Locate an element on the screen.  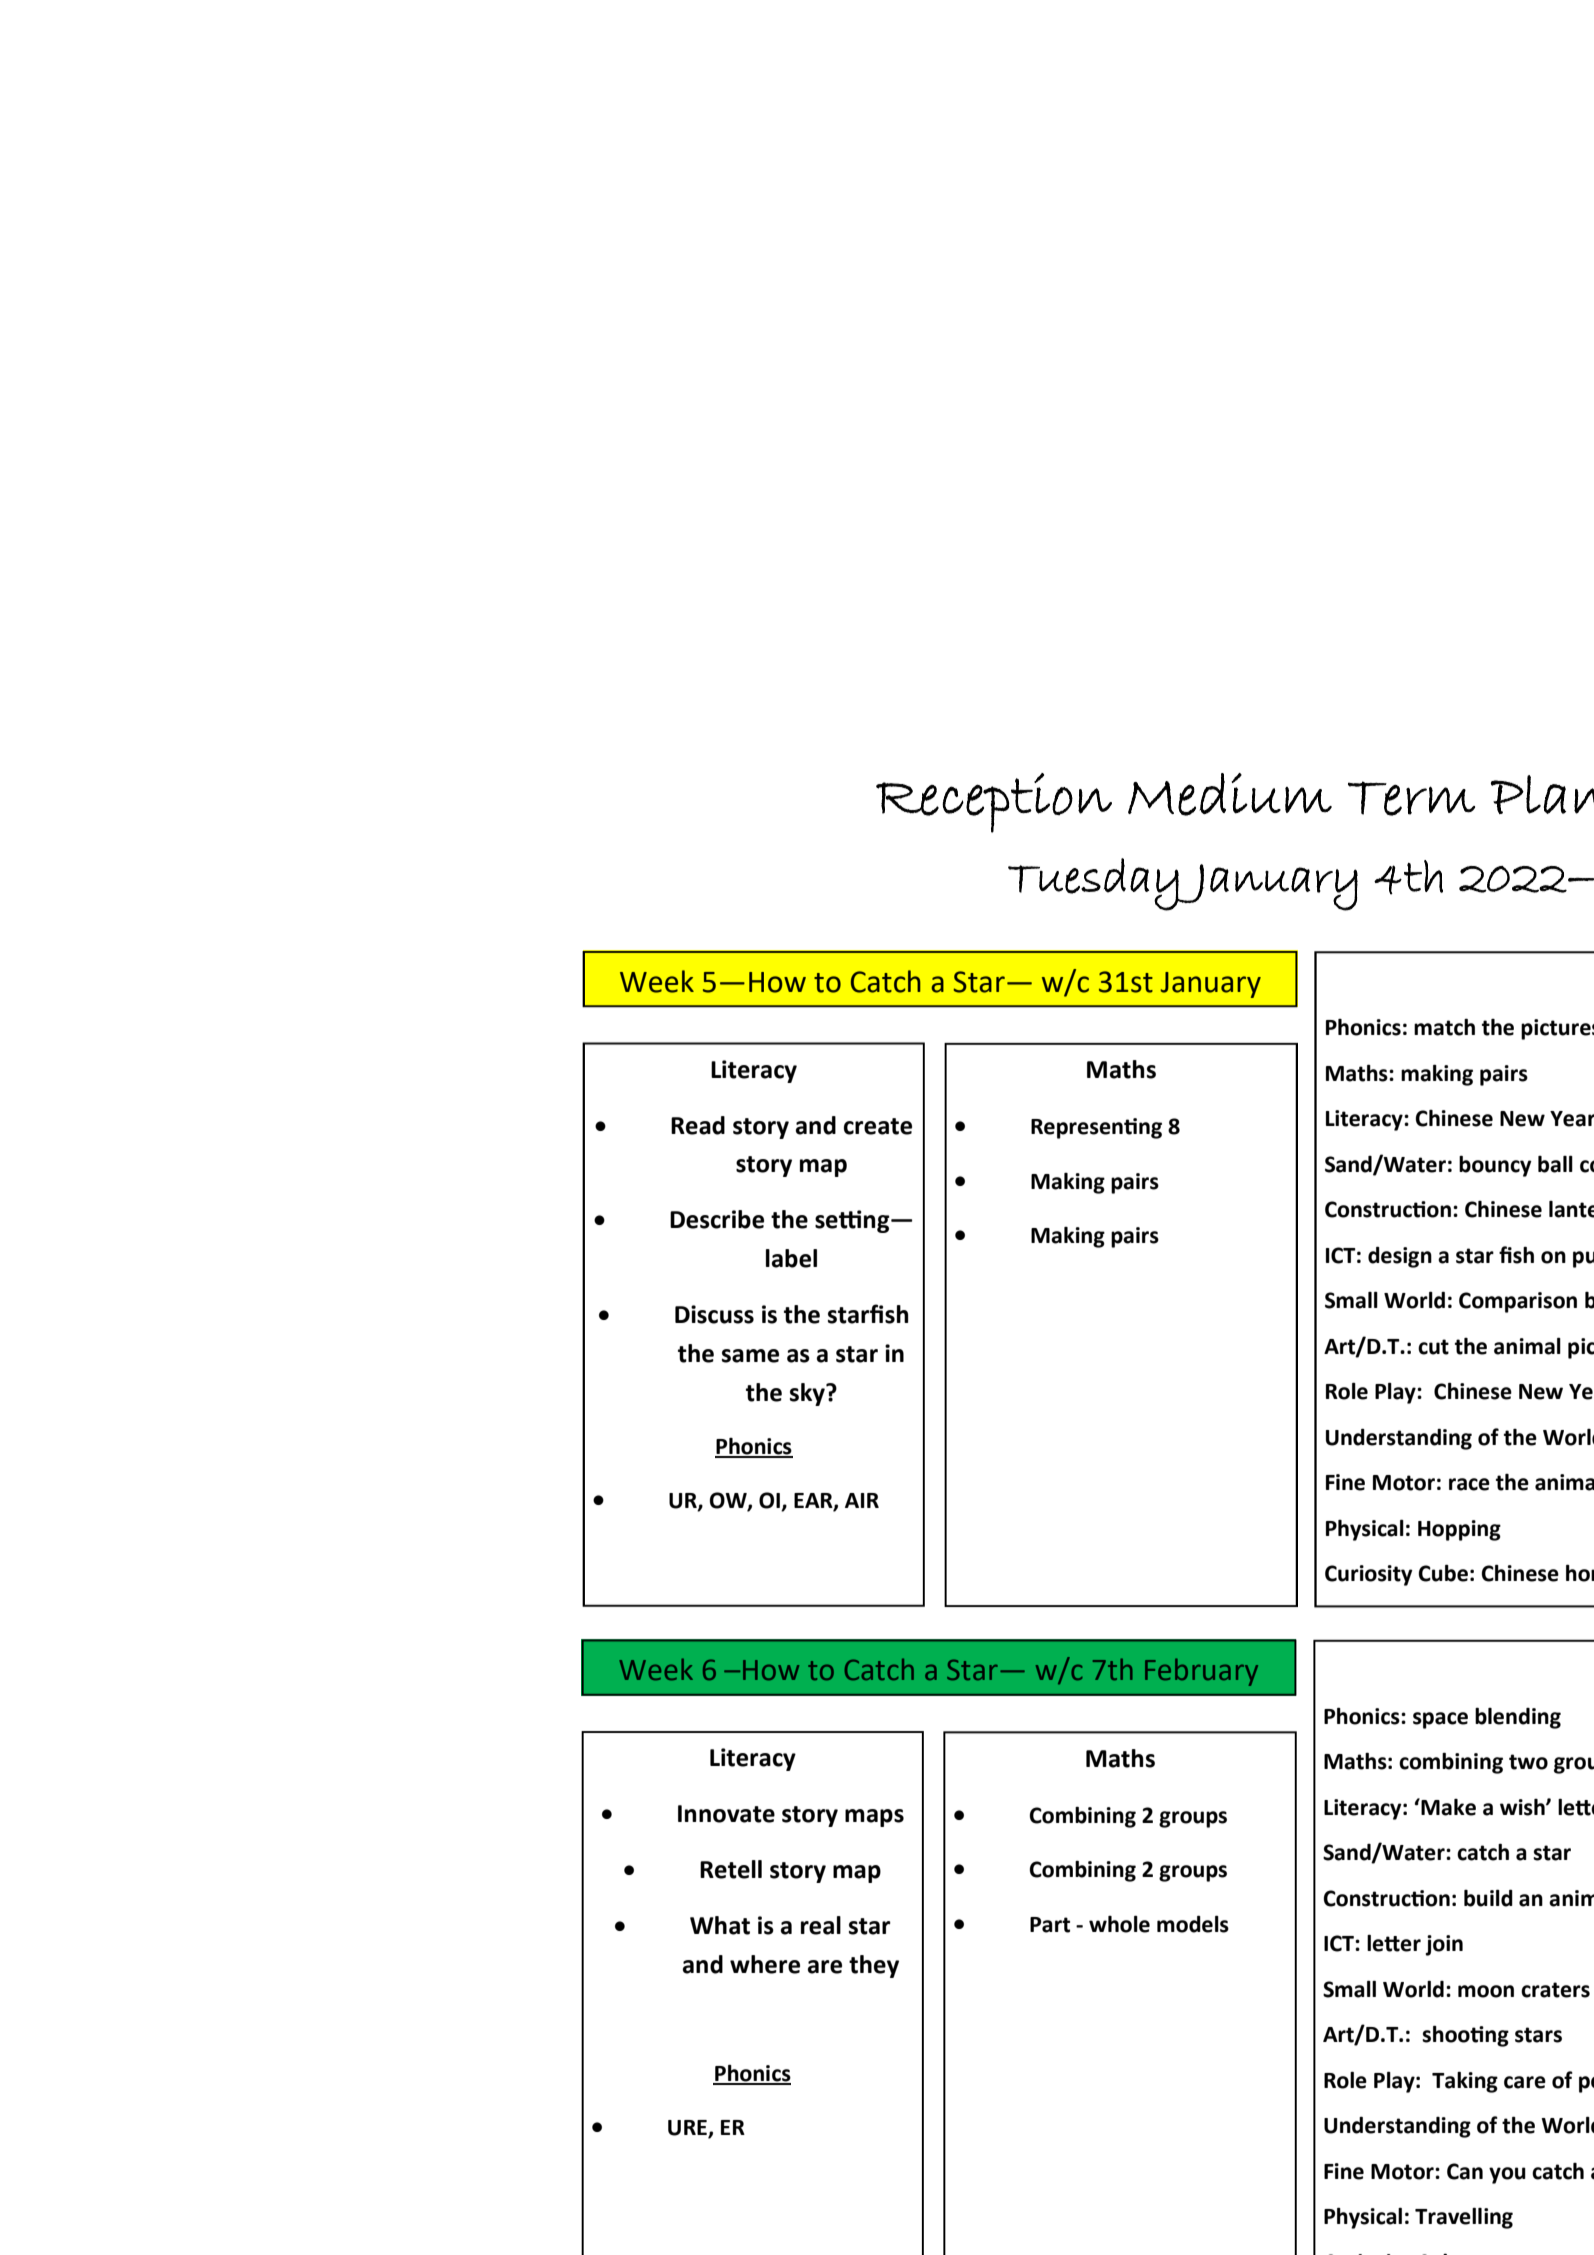
Make is located at coordinates (1447, 1807).
